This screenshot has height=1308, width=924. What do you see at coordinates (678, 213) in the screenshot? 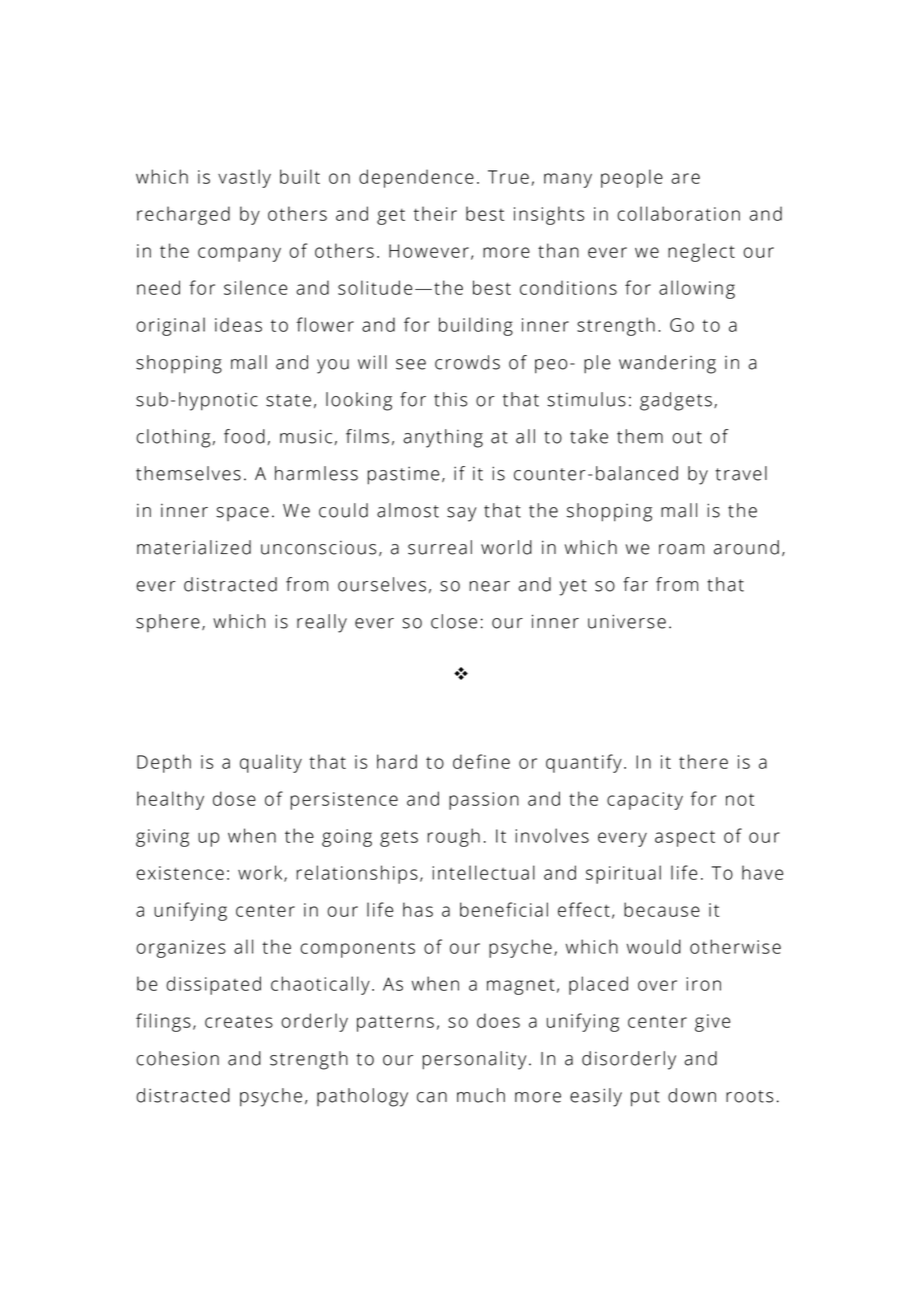
I see `collaboration` at bounding box center [678, 213].
